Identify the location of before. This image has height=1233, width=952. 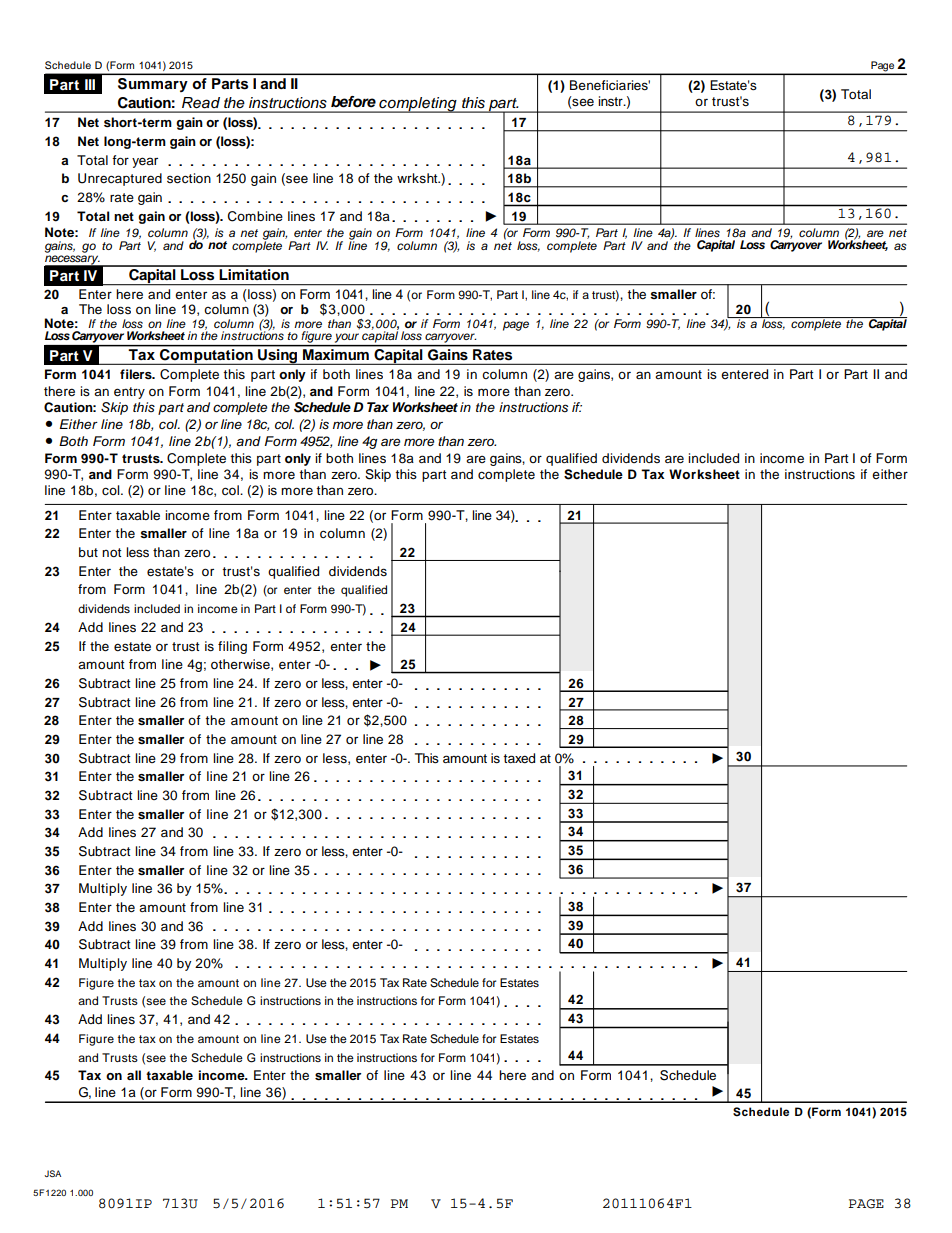
(353, 102).
